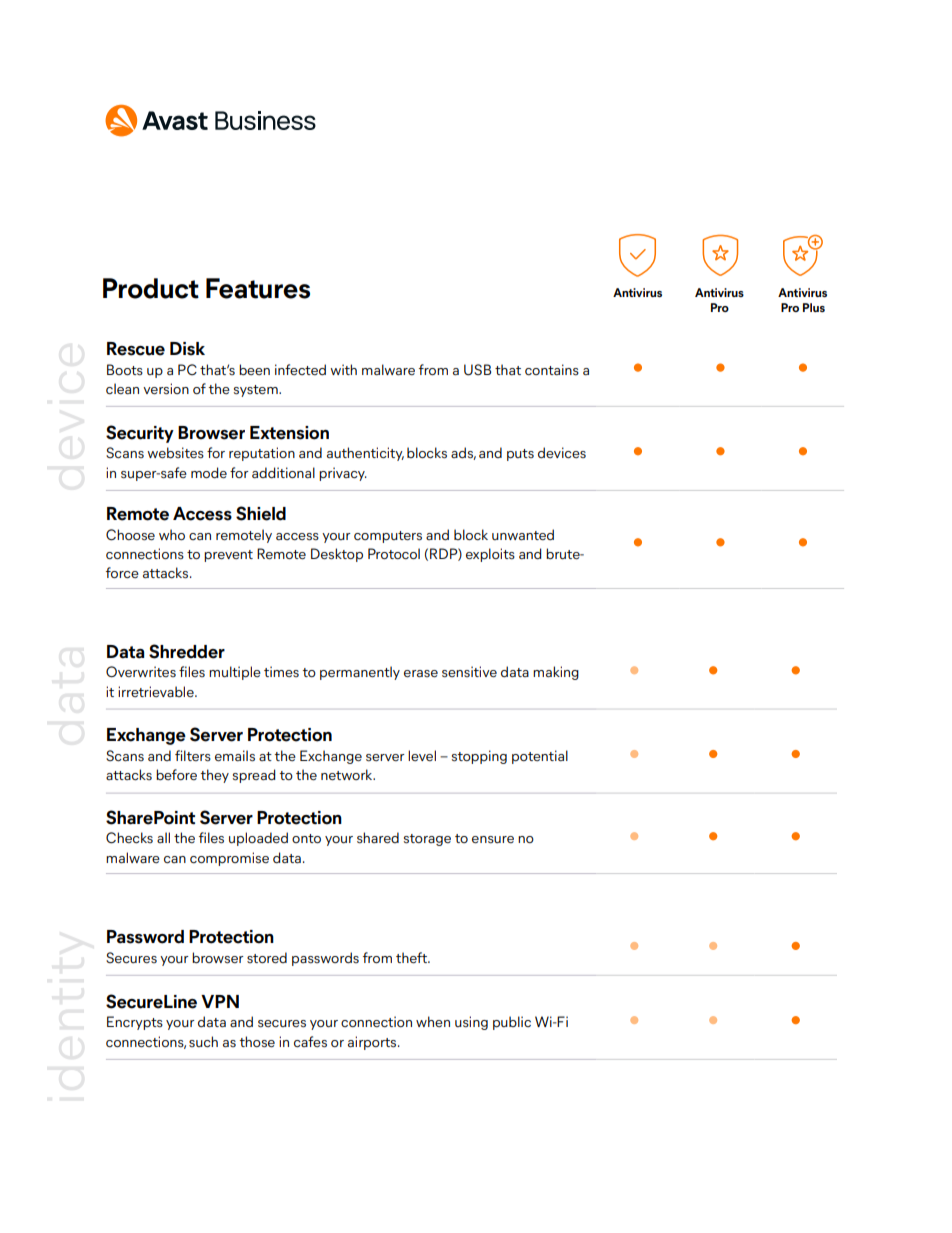  Describe the element at coordinates (490, 555) in the image. I see `exploits` at that location.
